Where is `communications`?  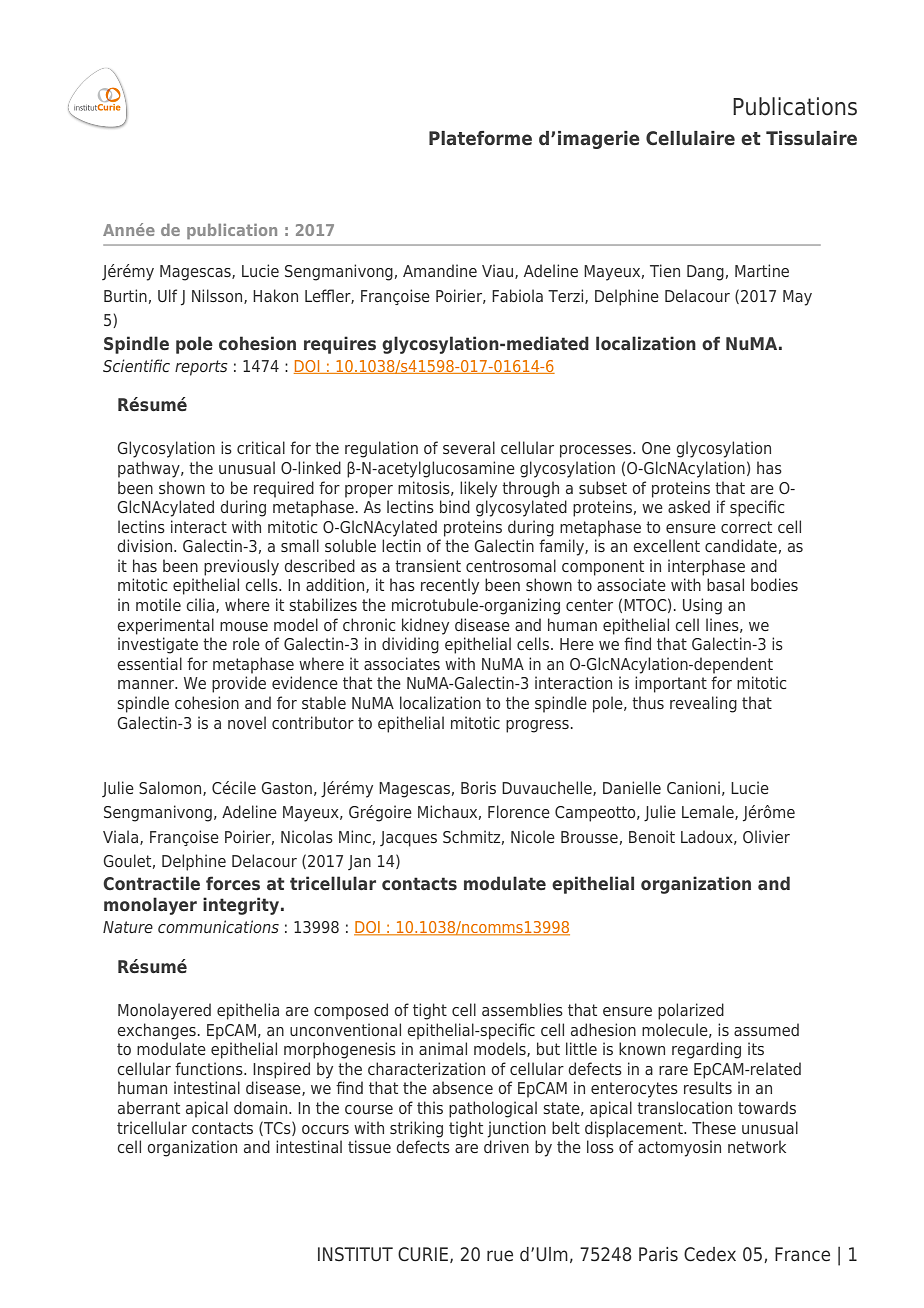
communications is located at coordinates (218, 926).
